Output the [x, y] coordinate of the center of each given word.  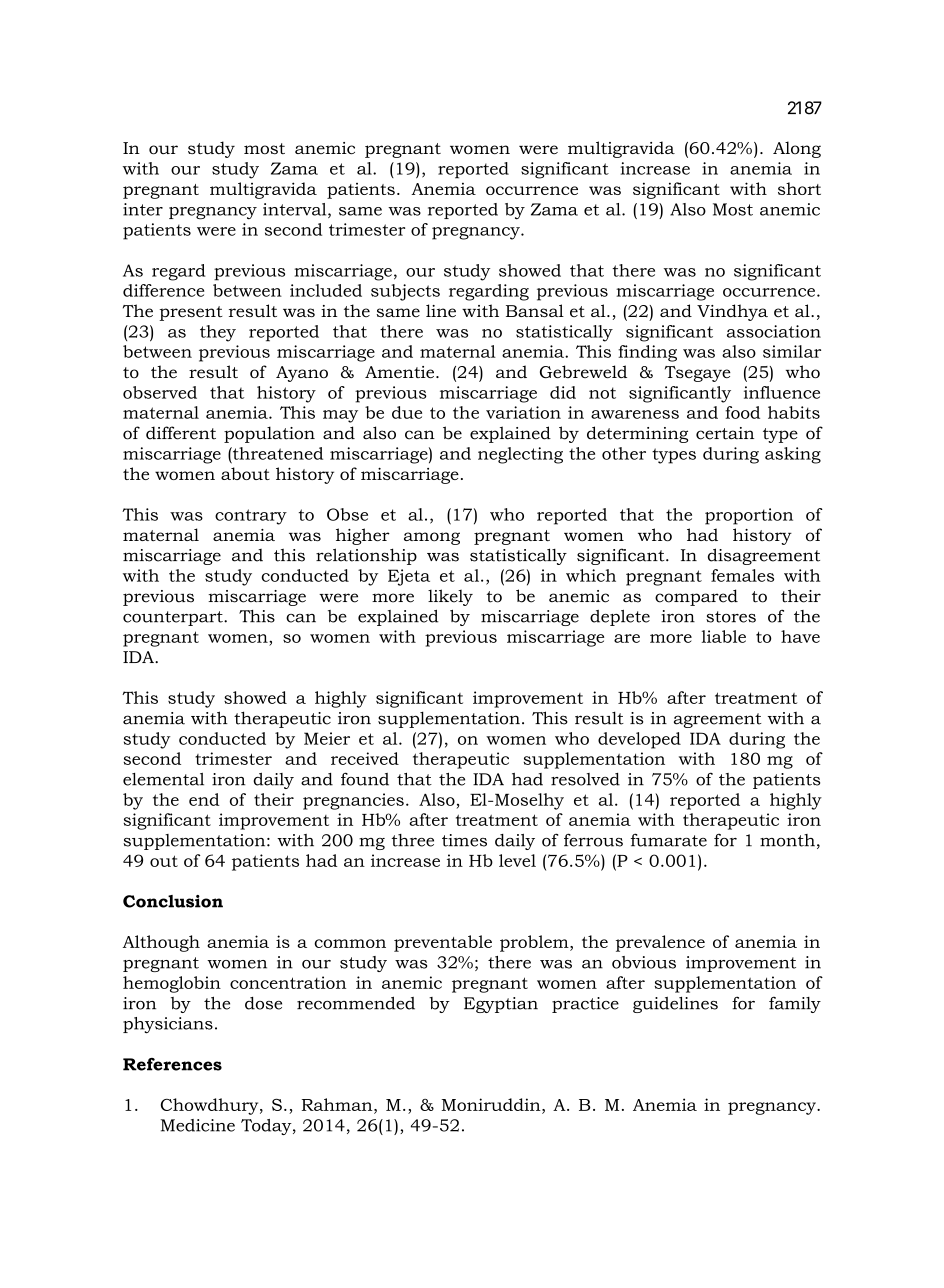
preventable [443, 943]
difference [163, 290]
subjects [405, 292]
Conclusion [173, 901]
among [432, 538]
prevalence [660, 943]
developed [639, 740]
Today [267, 1127]
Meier [327, 738]
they [218, 333]
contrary [251, 517]
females [742, 575]
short [799, 188]
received [365, 758]
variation [523, 412]
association [774, 331]
